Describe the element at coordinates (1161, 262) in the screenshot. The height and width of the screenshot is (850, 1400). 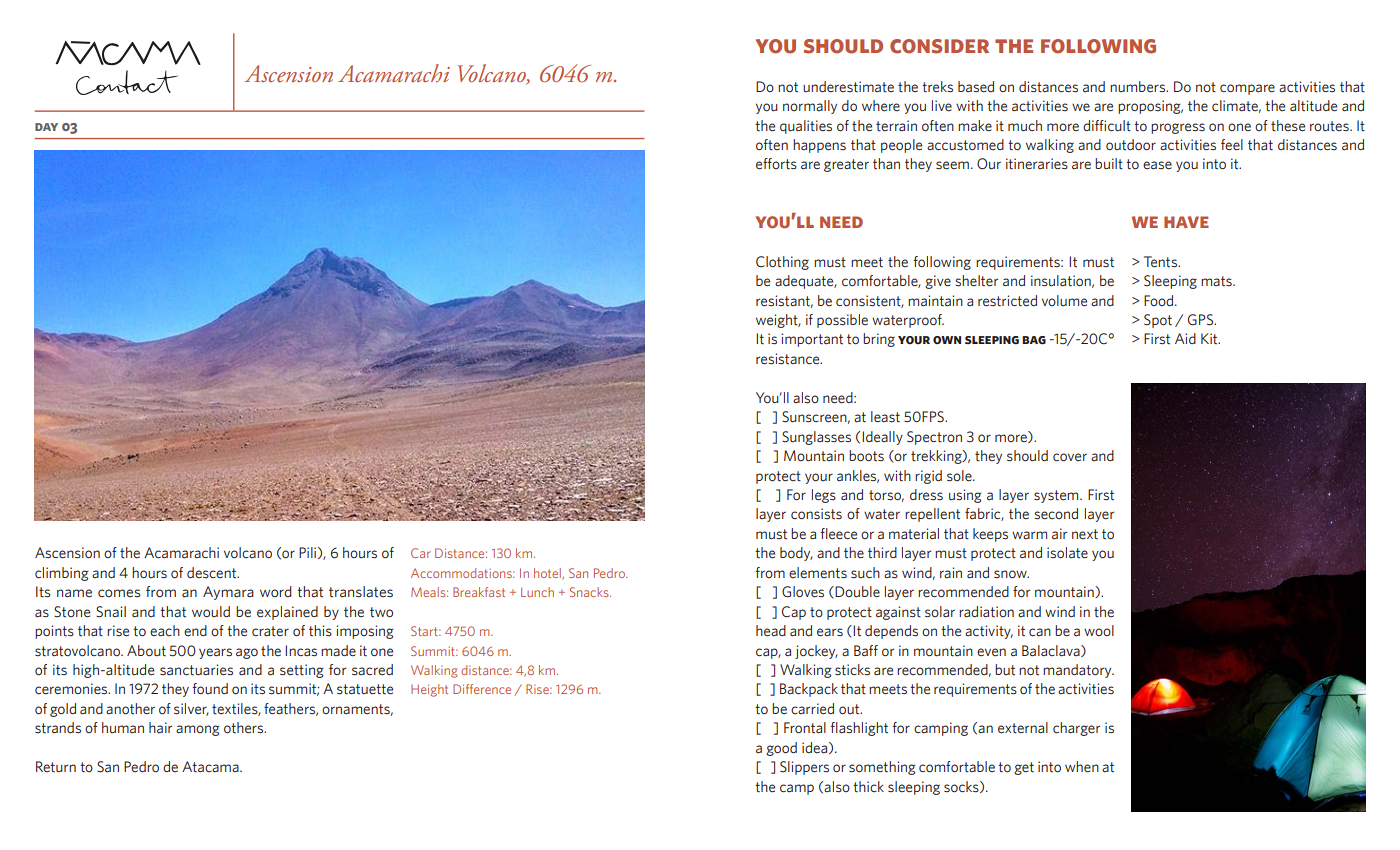
I see `Tents` at that location.
